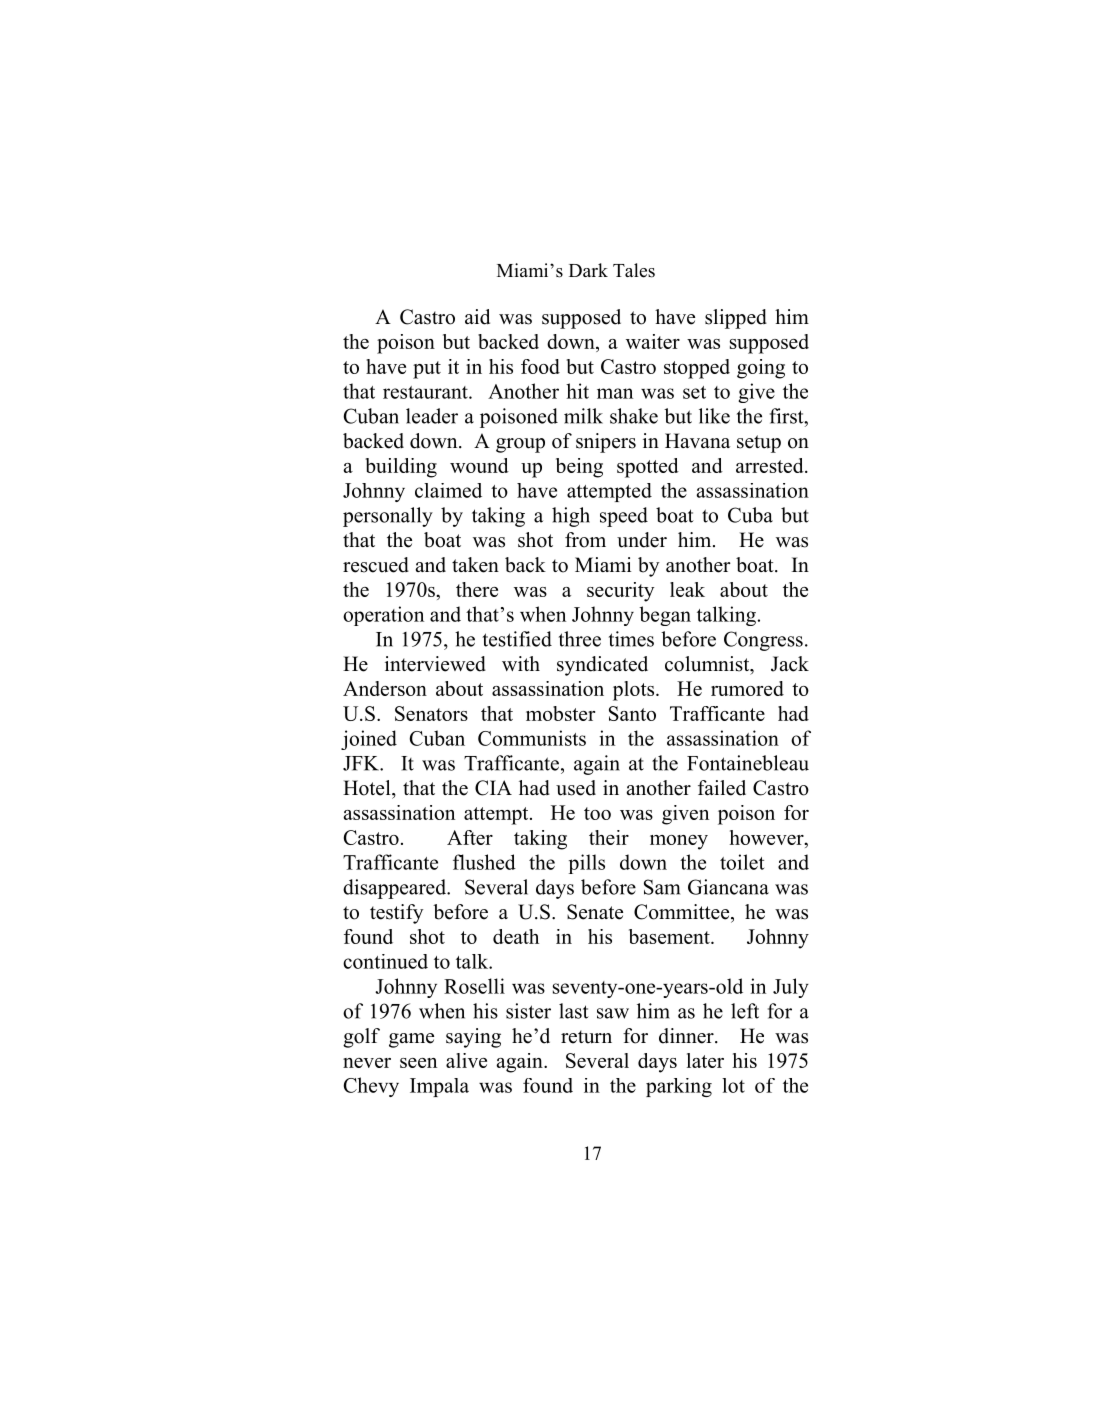 Image resolution: width=1100 pixels, height=1423 pixels. I want to click on Hotel, so click(368, 788).
